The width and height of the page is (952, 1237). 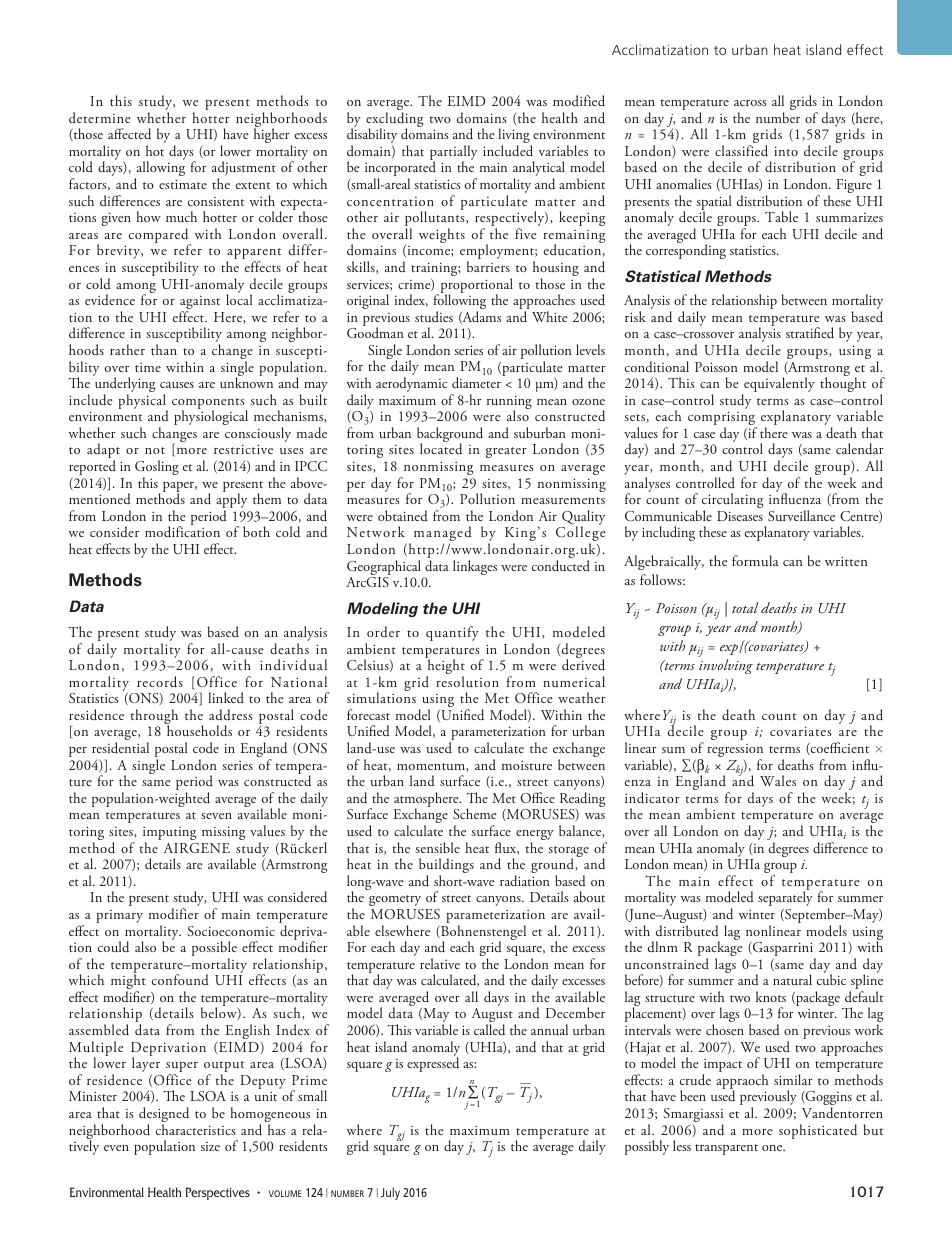 What do you see at coordinates (726, 666) in the page?
I see `involving` at bounding box center [726, 666].
